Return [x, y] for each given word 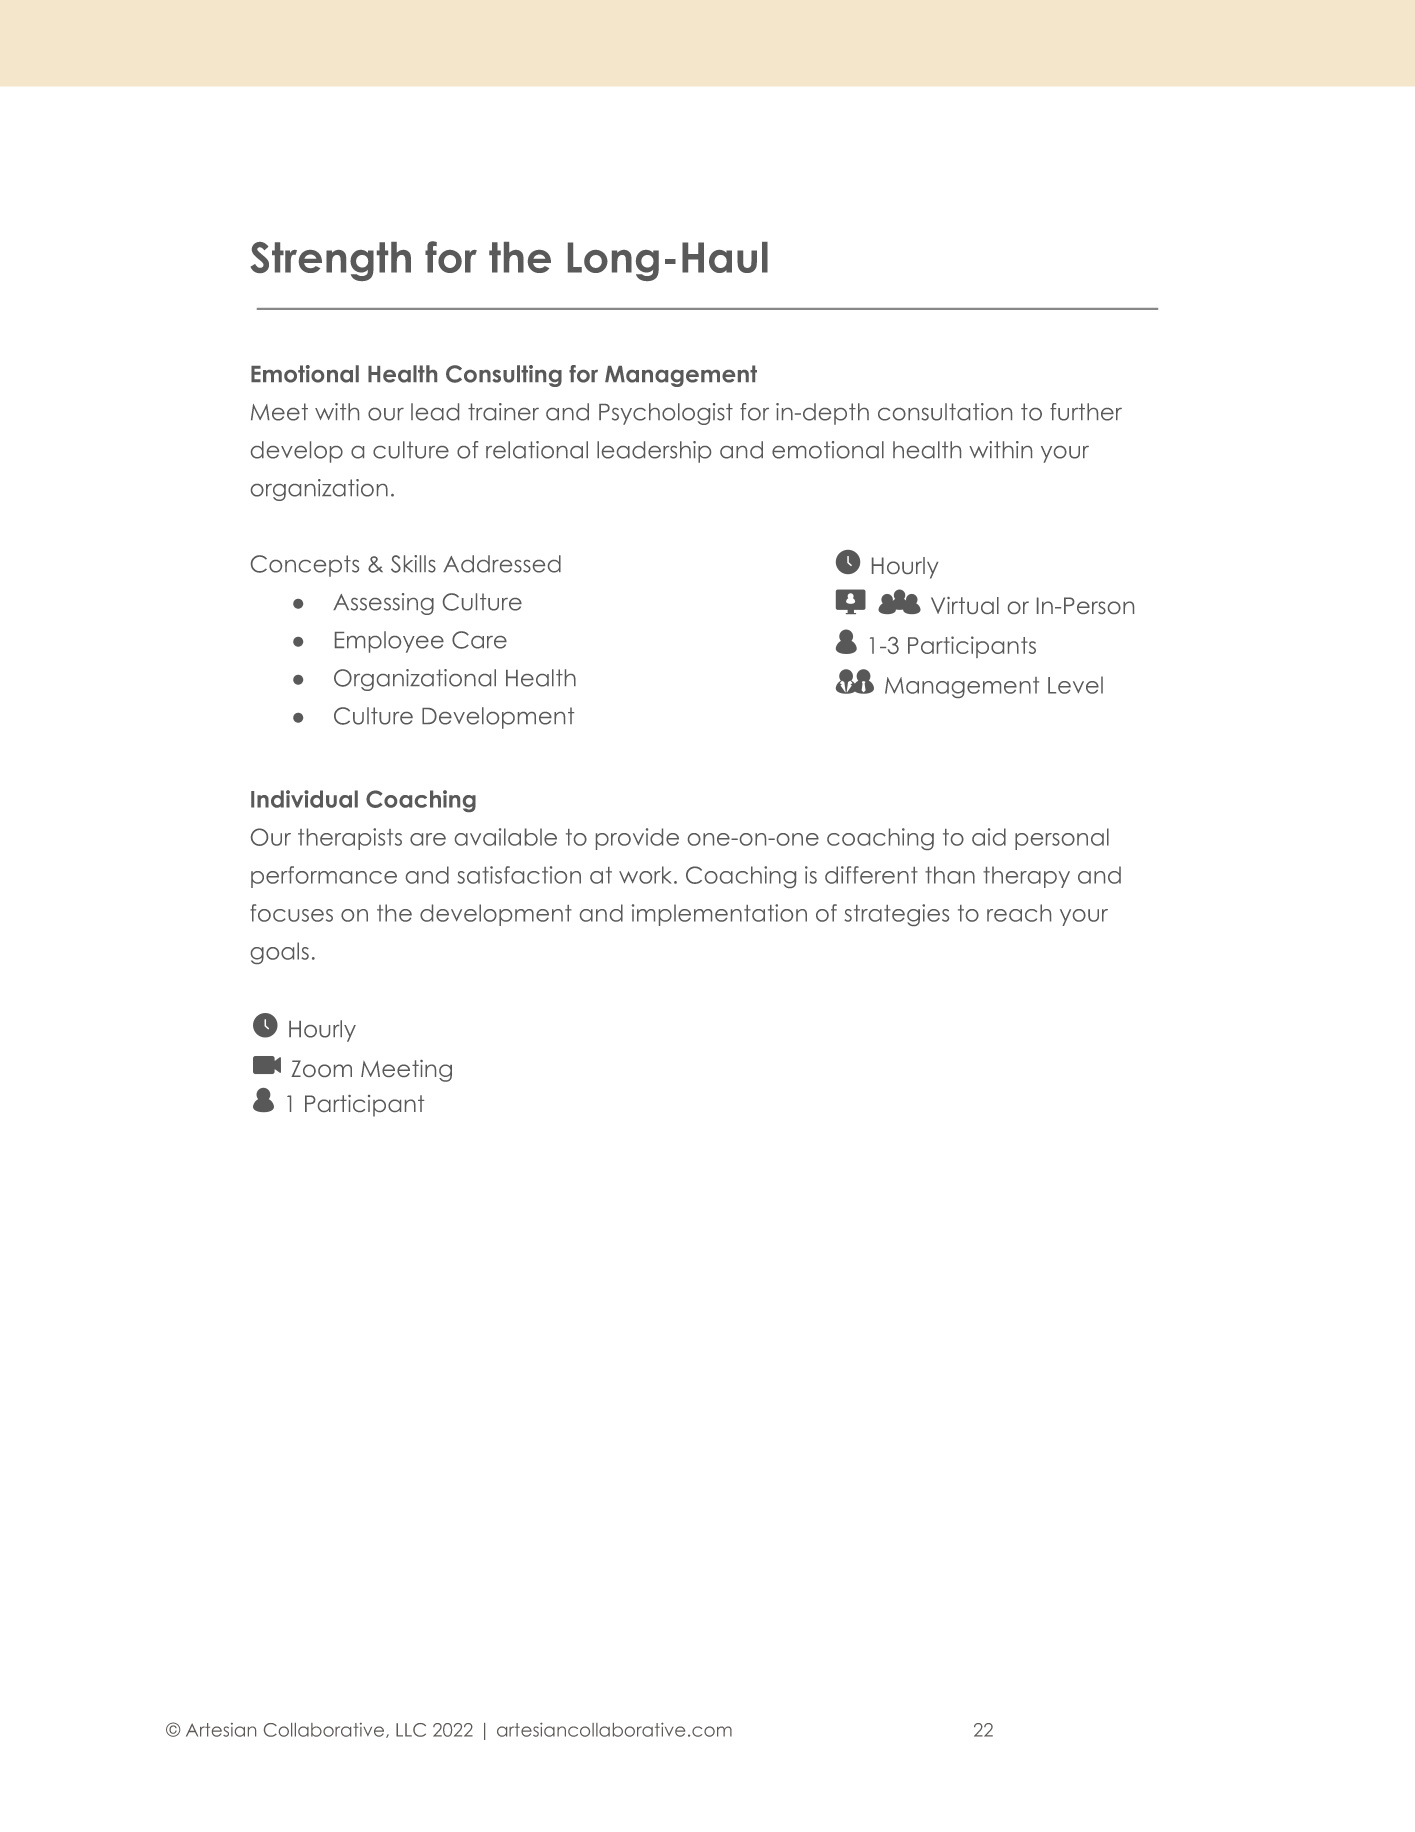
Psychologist [666, 414]
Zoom [321, 1068]
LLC [411, 1730]
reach [1019, 913]
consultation [945, 412]
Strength [331, 261]
